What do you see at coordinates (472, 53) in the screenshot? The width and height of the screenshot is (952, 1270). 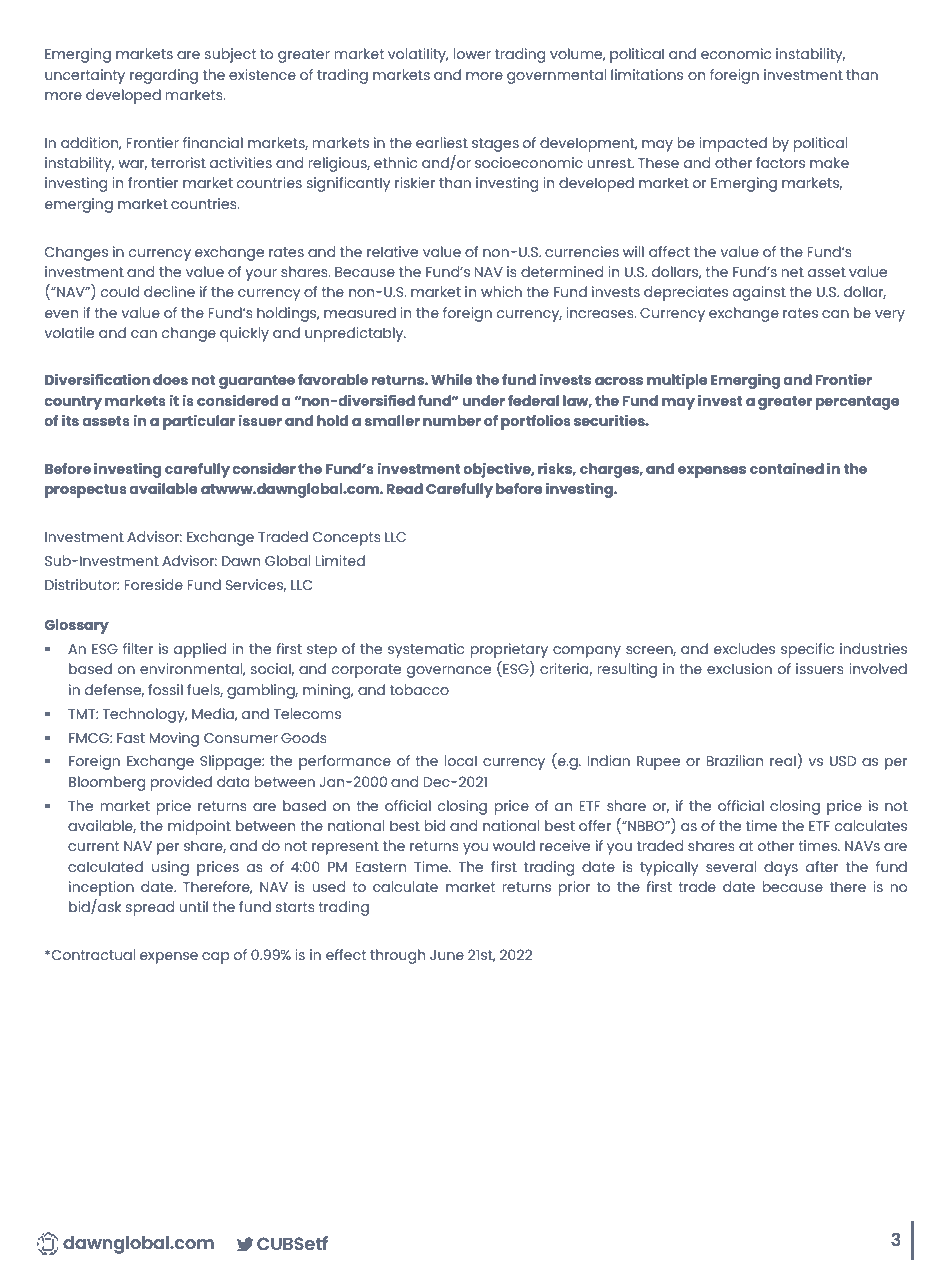 I see `lower` at bounding box center [472, 53].
